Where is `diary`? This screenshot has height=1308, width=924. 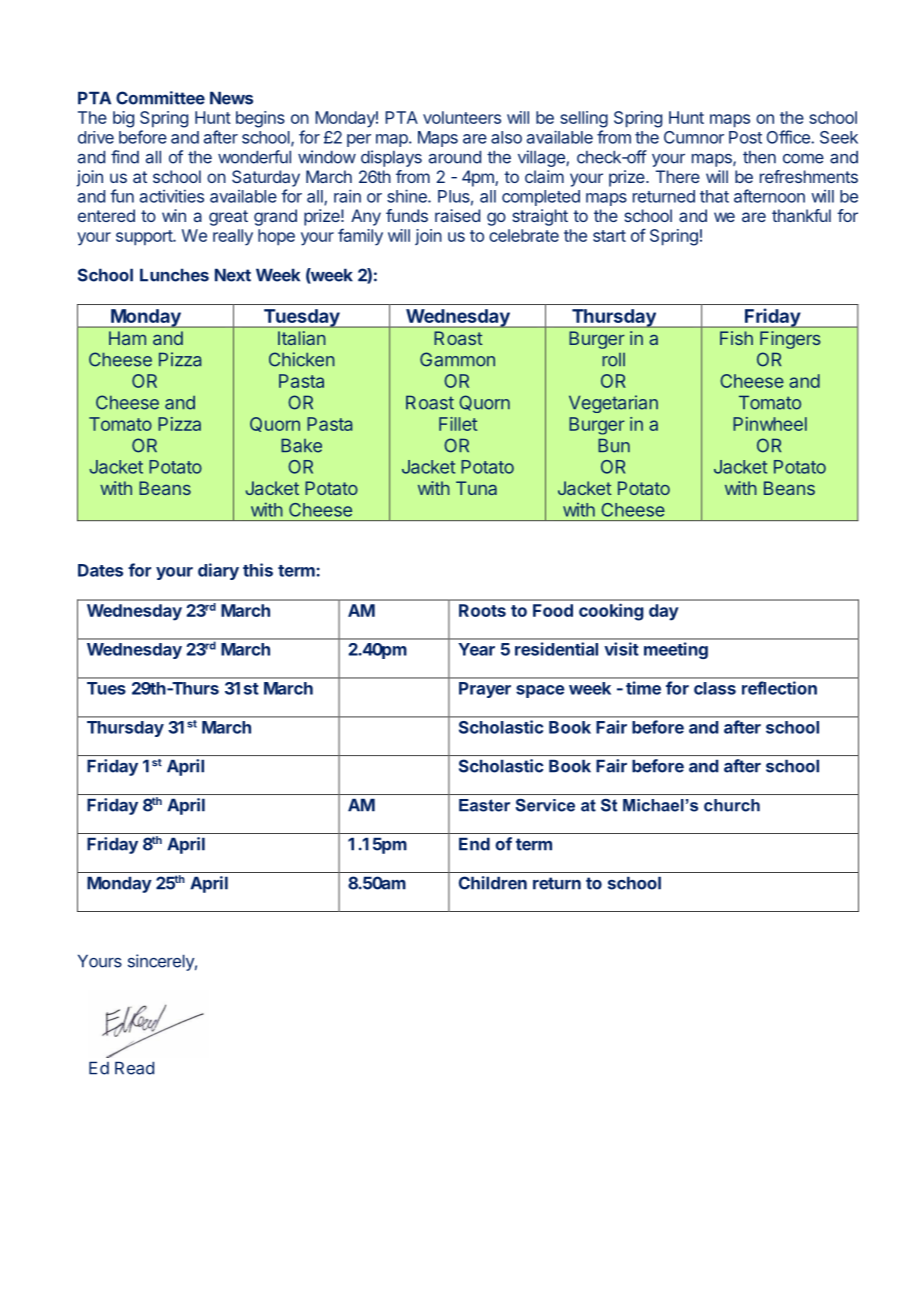
diary is located at coordinates (218, 571).
